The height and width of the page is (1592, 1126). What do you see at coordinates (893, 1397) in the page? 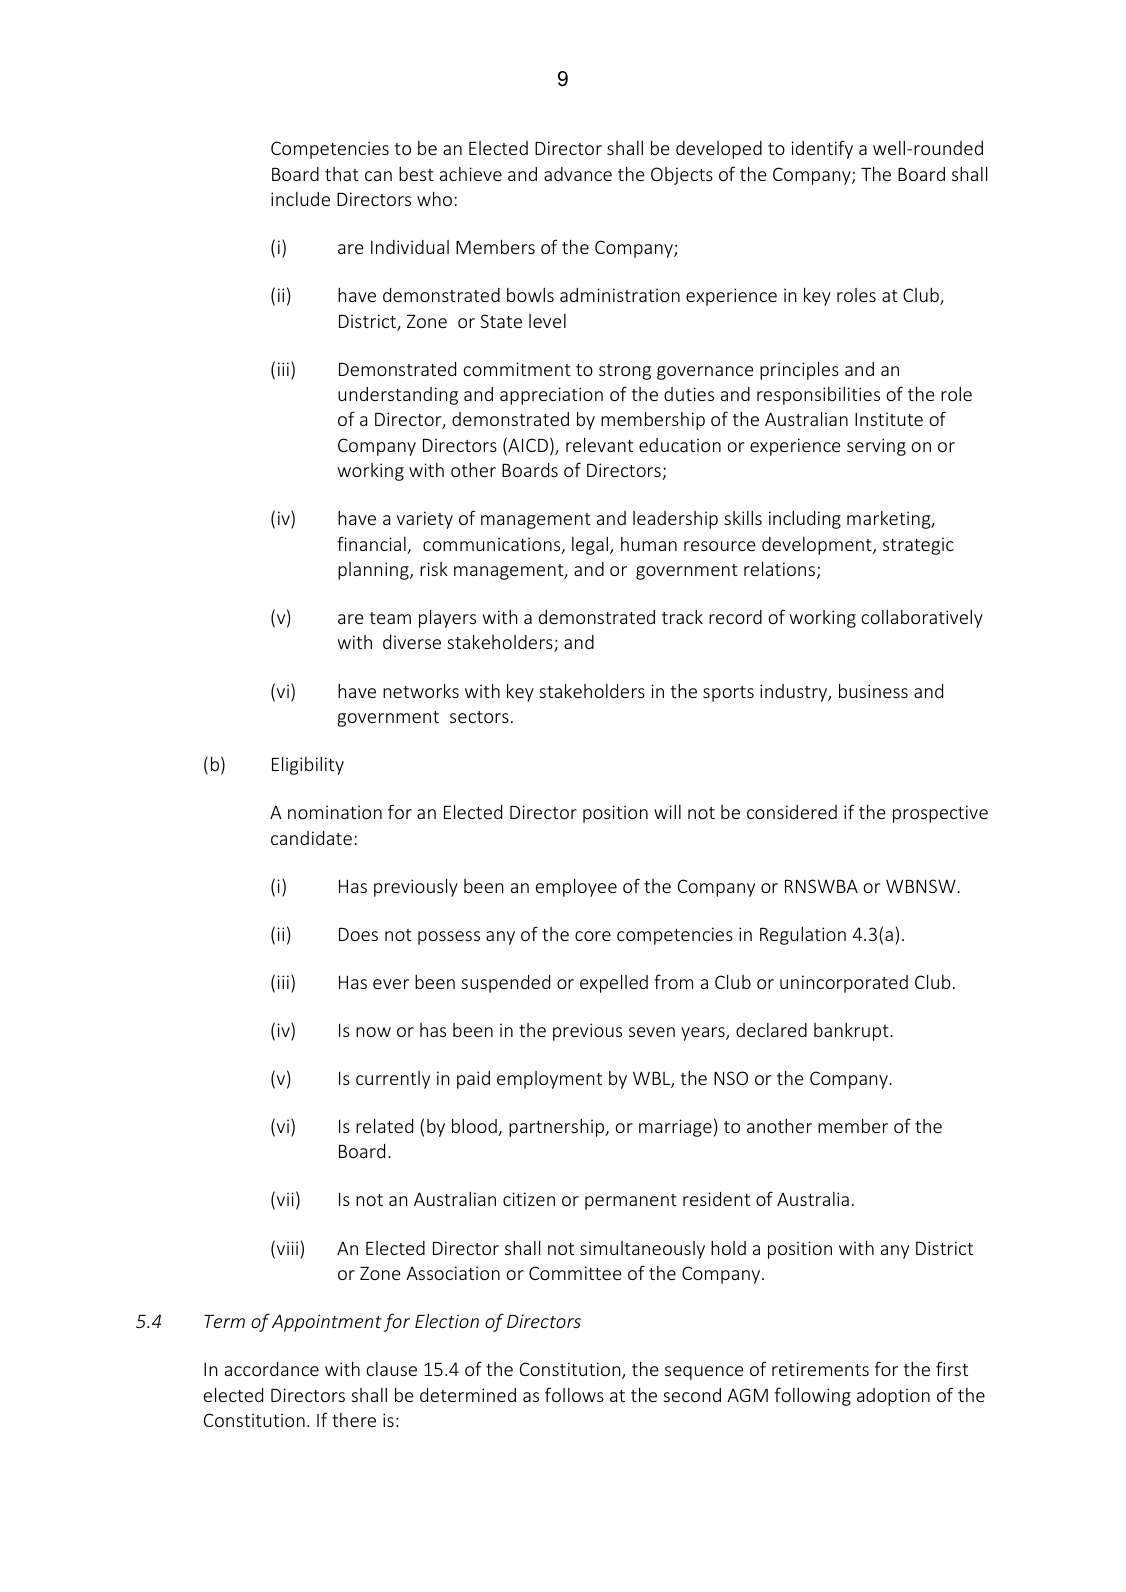
I see `adoption` at bounding box center [893, 1397].
